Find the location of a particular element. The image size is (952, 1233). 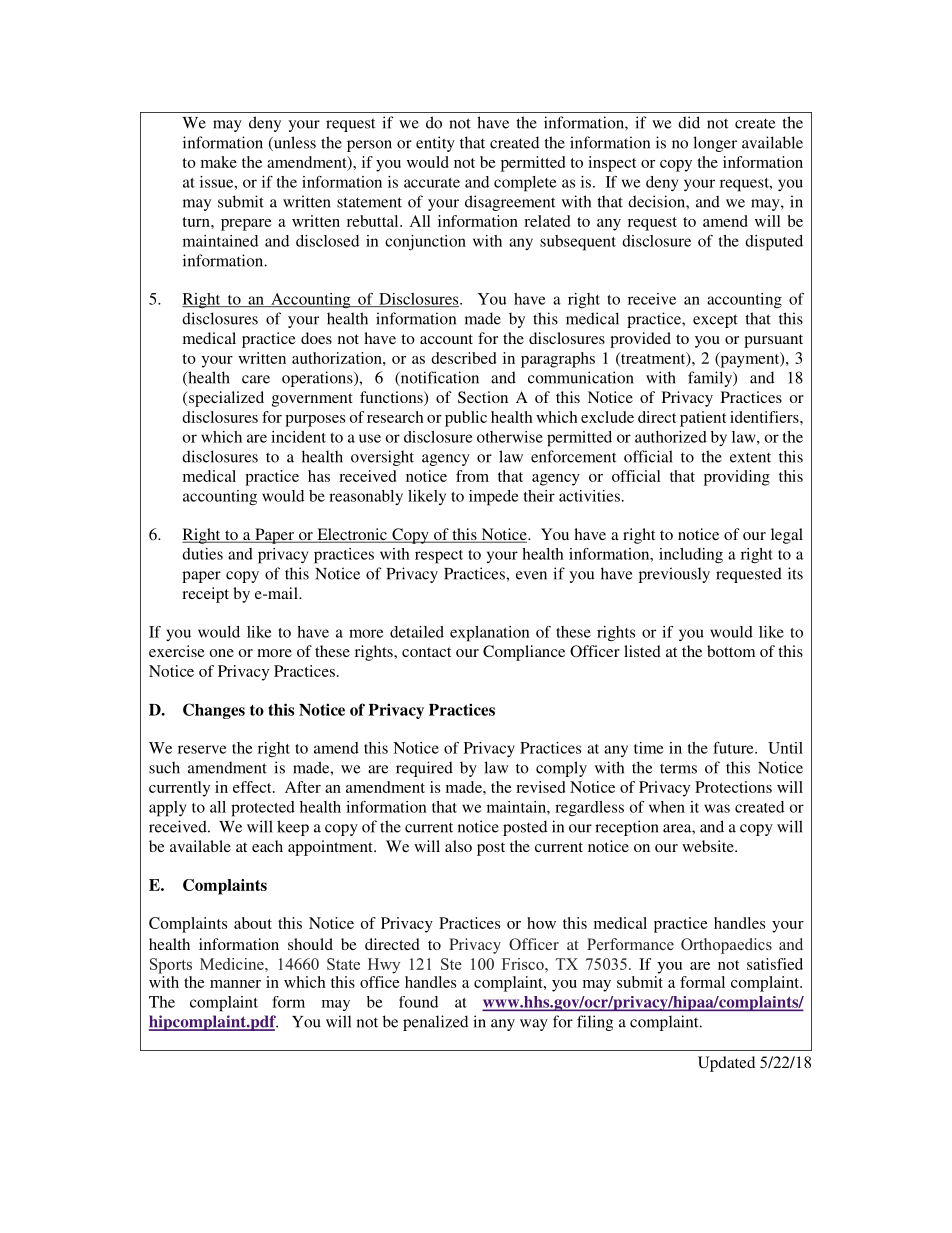

entity is located at coordinates (435, 144).
